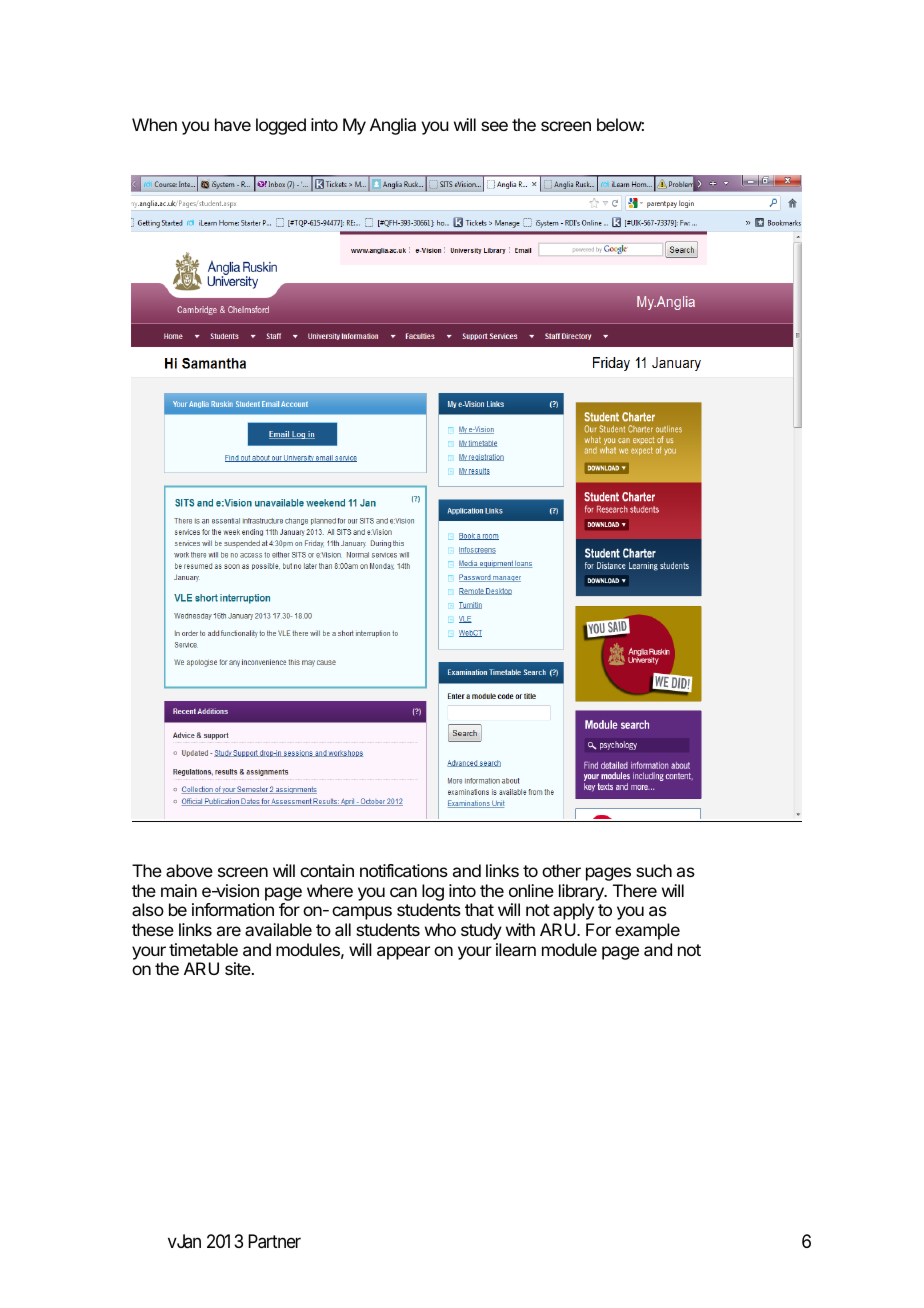 The height and width of the image is (1308, 924). Describe the element at coordinates (494, 126) in the image. I see `see` at that location.
